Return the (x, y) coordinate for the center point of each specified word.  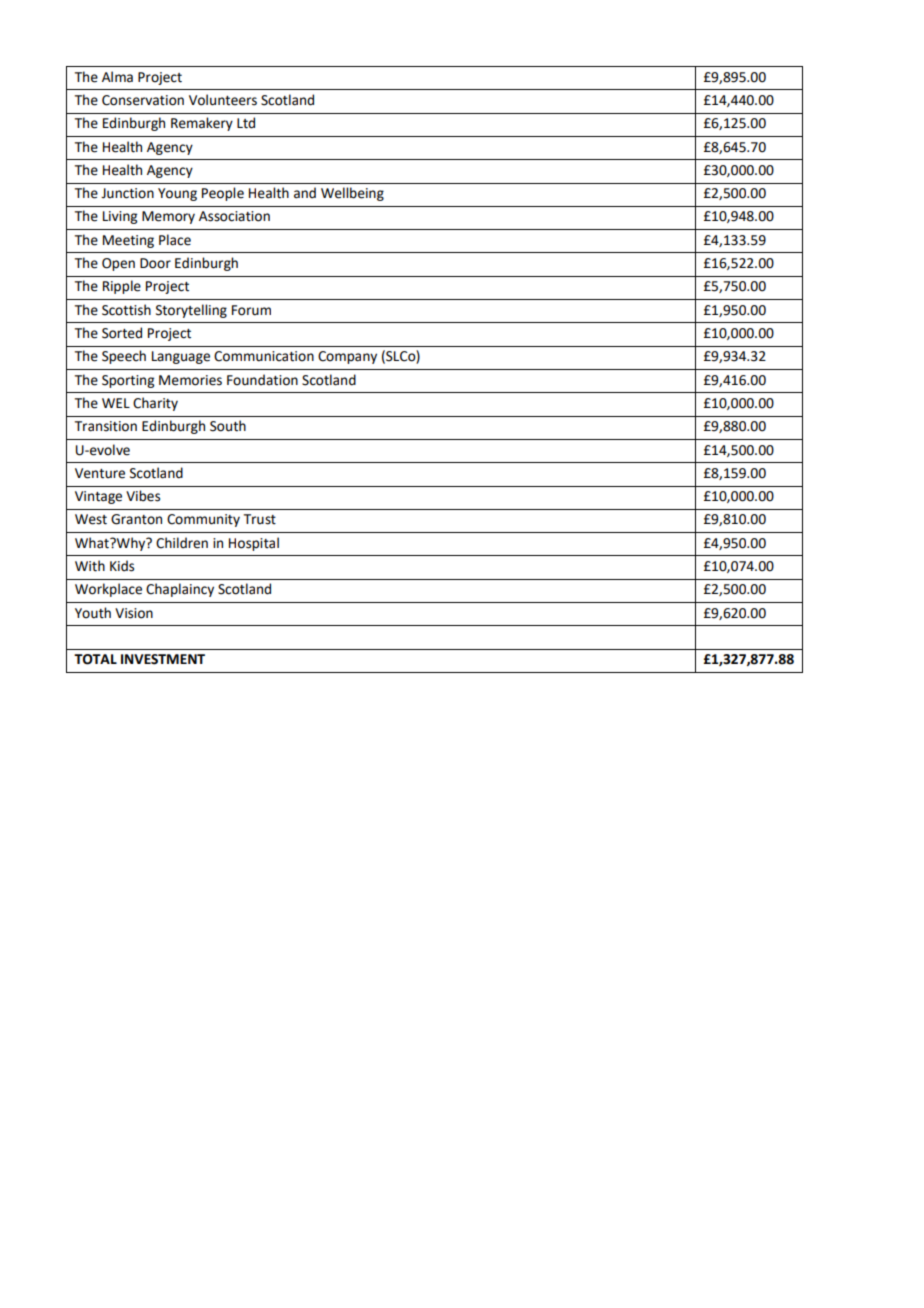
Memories (190, 380)
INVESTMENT (163, 659)
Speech (124, 357)
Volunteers (223, 100)
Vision (134, 613)
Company (347, 357)
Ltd (246, 123)
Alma (117, 77)
